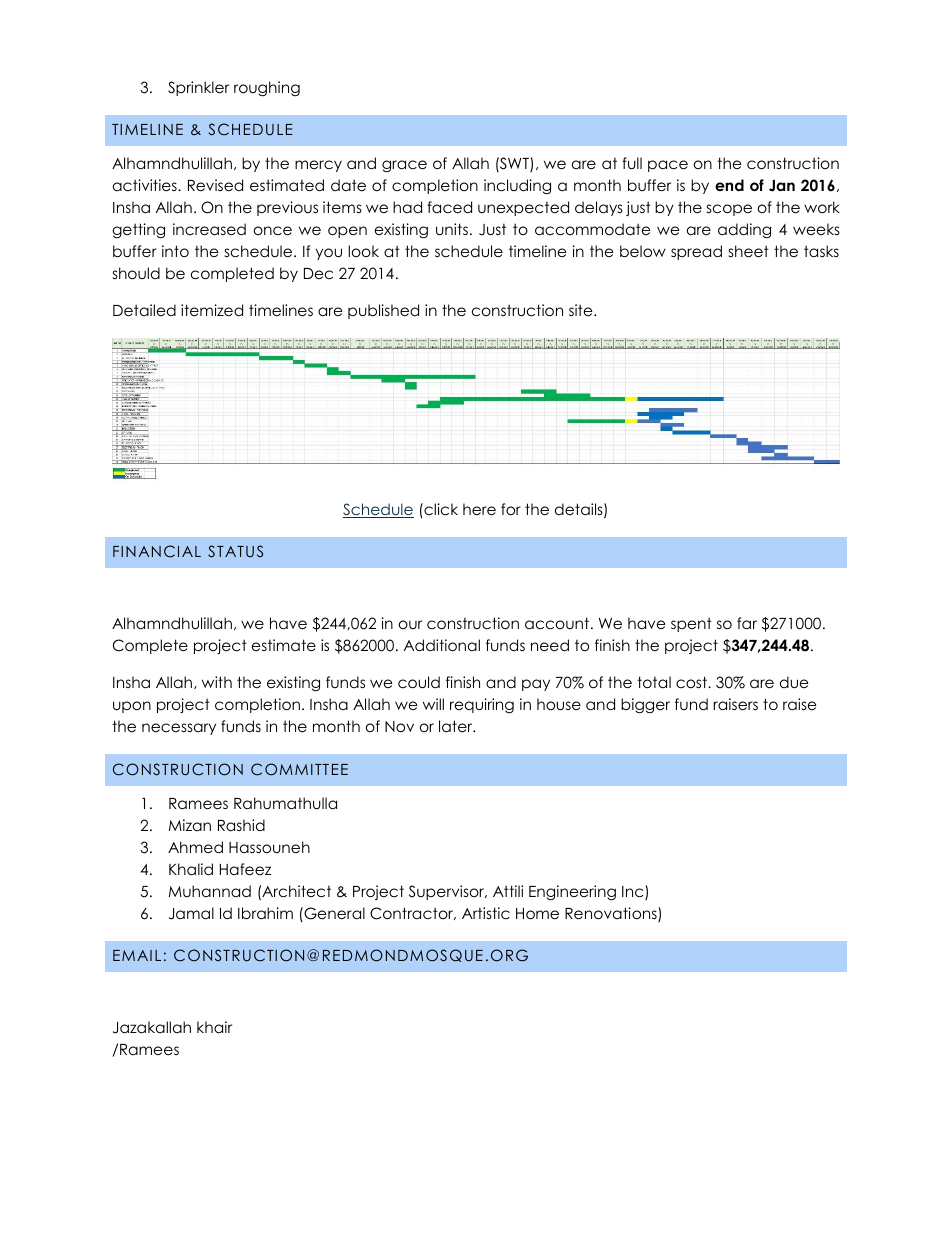 The image size is (952, 1233). What do you see at coordinates (404, 166) in the document?
I see `grace` at bounding box center [404, 166].
